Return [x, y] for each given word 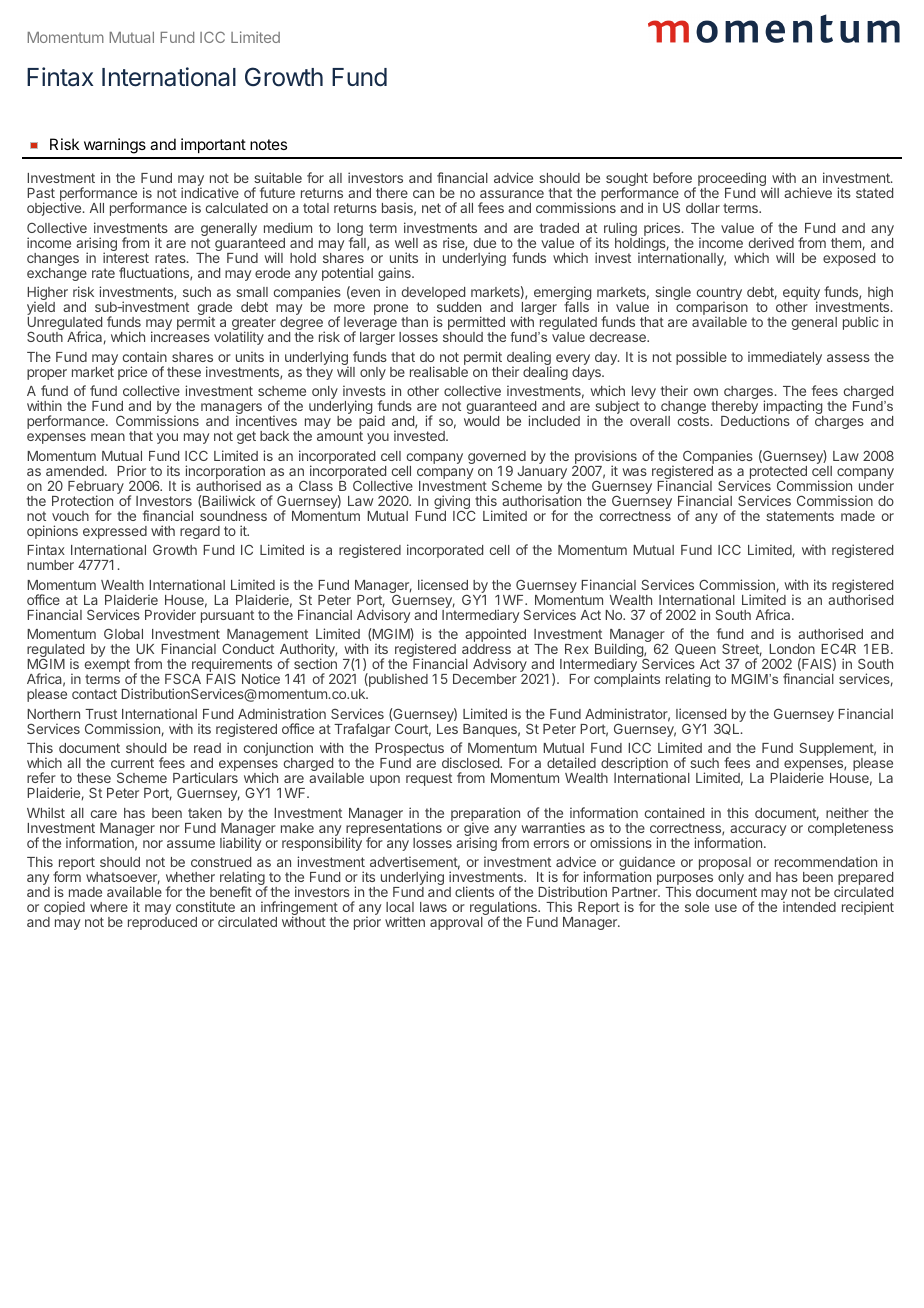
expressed [115, 532]
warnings [115, 146]
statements [800, 516]
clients [474, 891]
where [109, 907]
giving [453, 503]
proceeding [732, 180]
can [423, 194]
